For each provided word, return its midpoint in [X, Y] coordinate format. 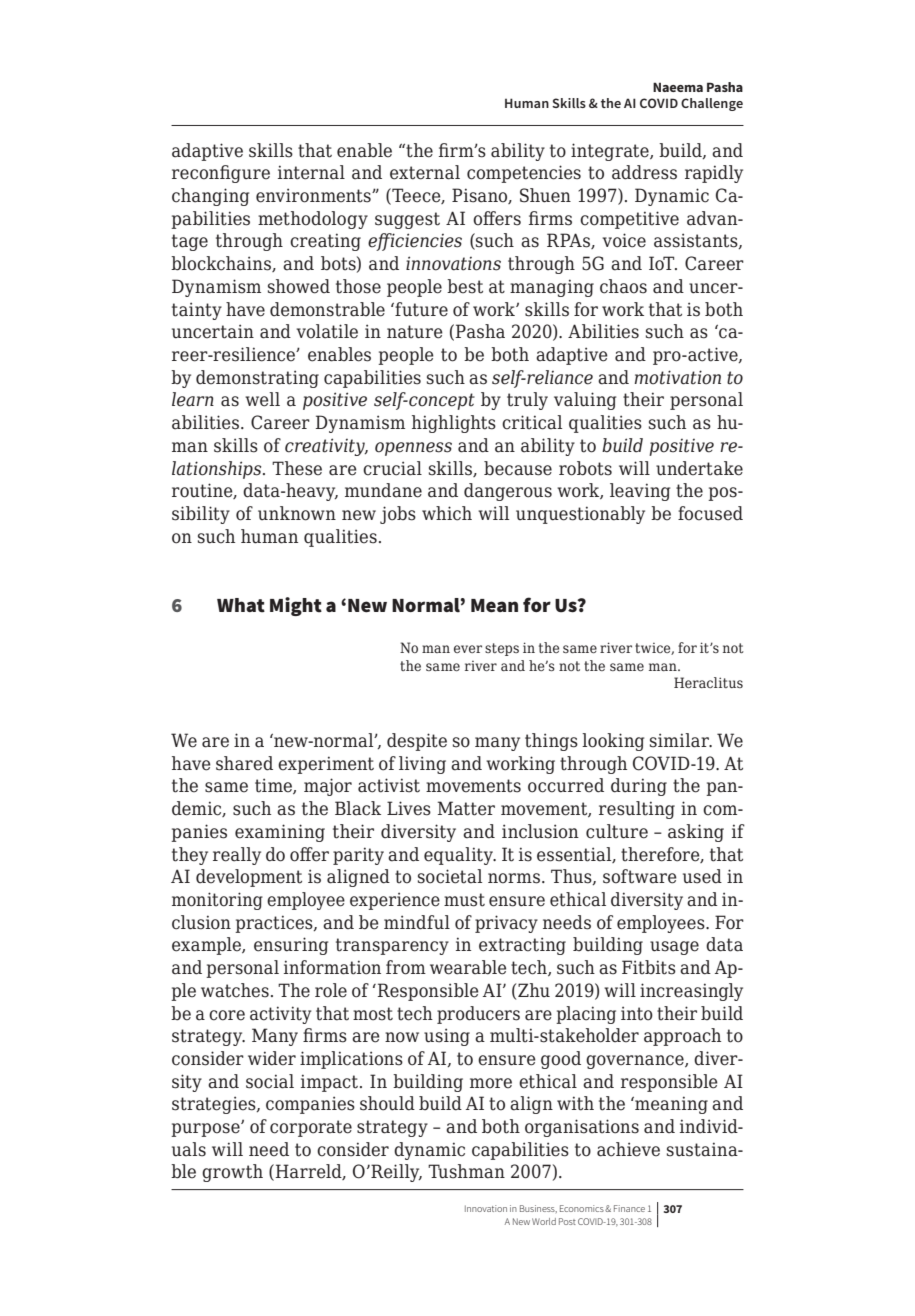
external [425, 172]
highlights [454, 424]
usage [674, 948]
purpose [206, 1130]
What [241, 605]
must [464, 900]
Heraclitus [708, 682]
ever [468, 649]
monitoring [217, 901]
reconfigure [221, 174]
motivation [677, 377]
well [262, 399]
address [644, 172]
